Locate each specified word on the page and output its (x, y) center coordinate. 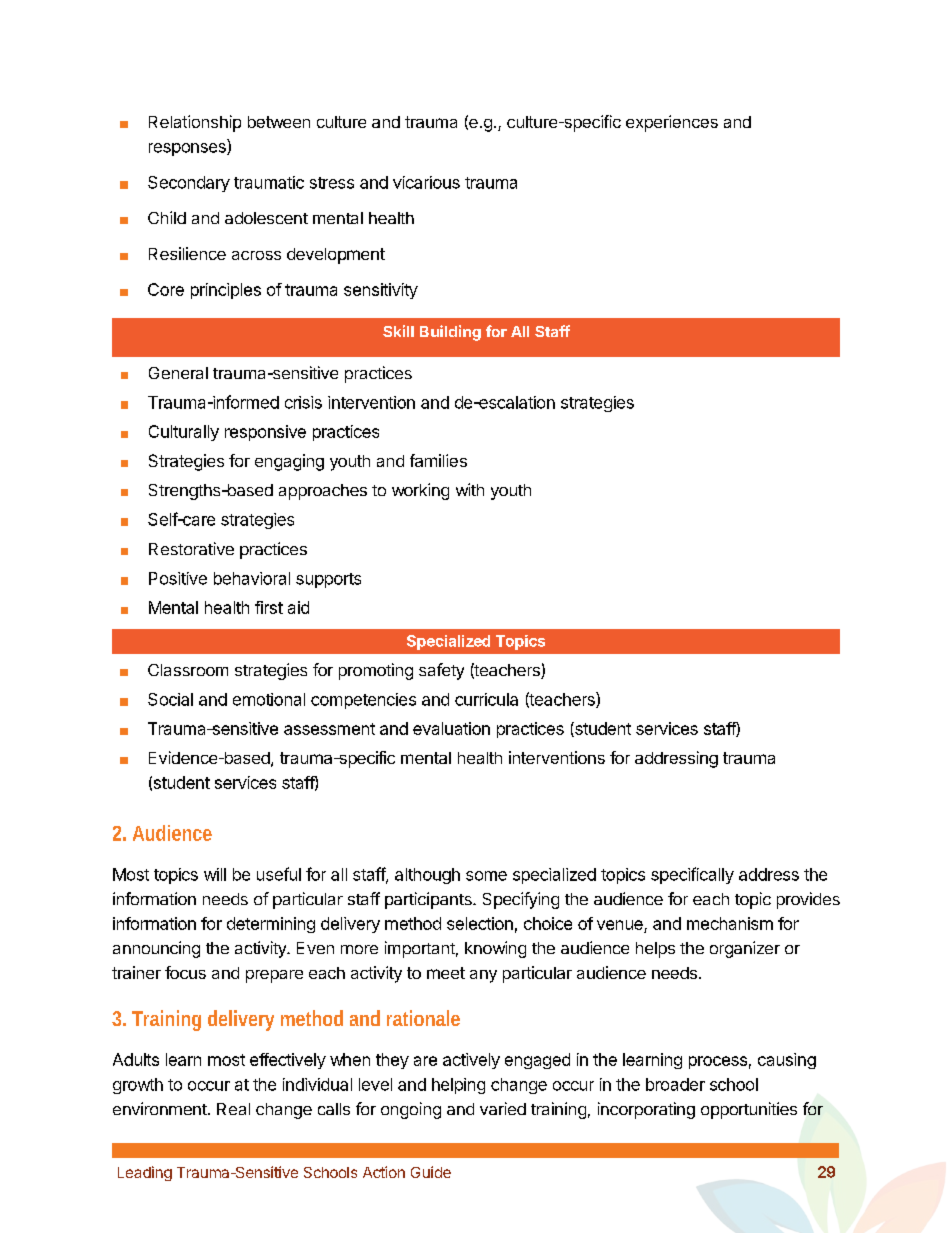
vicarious (426, 182)
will (215, 874)
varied (503, 1108)
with (470, 489)
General (178, 373)
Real (233, 1109)
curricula (486, 699)
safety (441, 671)
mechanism (730, 923)
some (486, 876)
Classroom (188, 670)
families (438, 460)
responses (188, 149)
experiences (672, 123)
